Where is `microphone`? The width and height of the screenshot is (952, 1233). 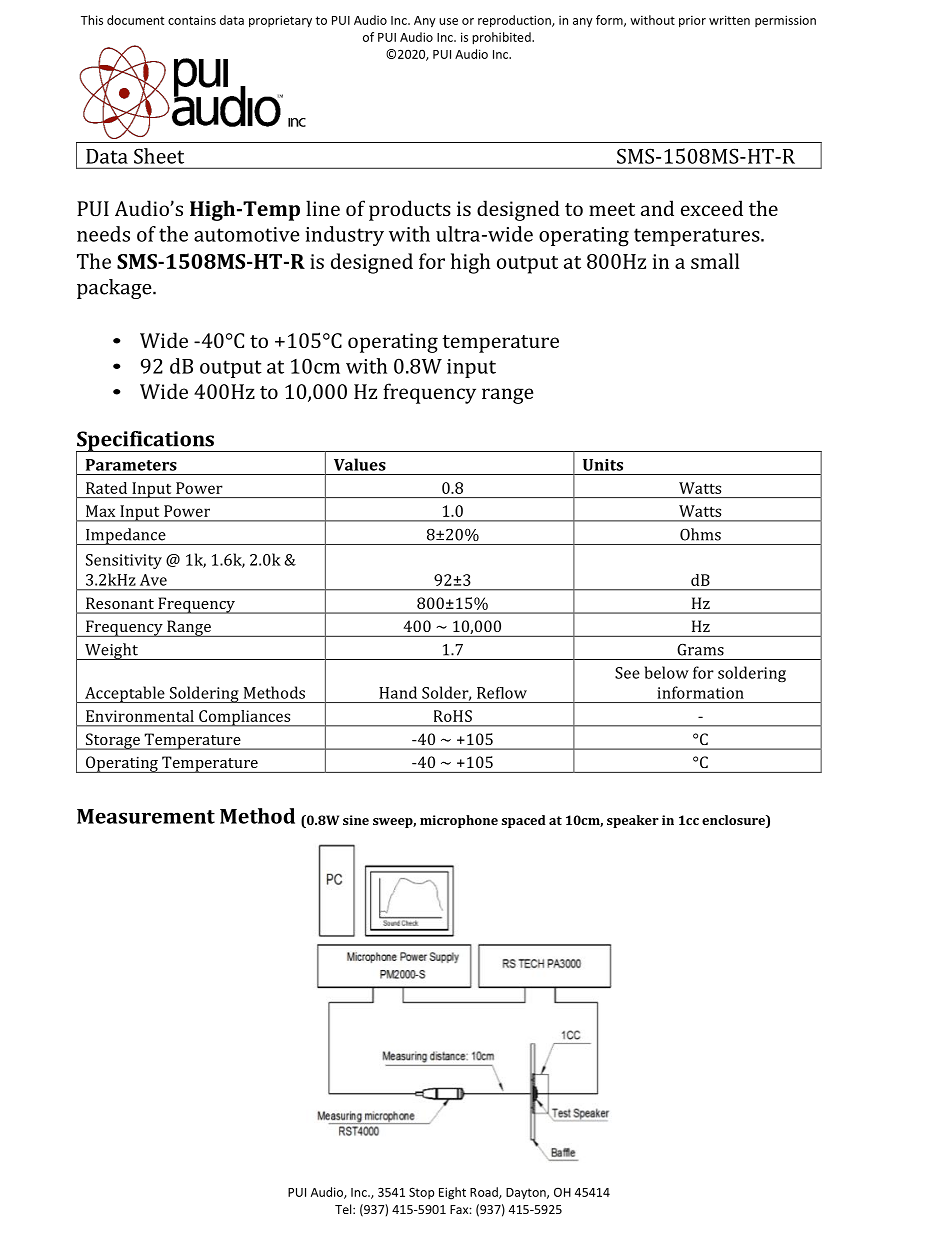
microphone is located at coordinates (459, 821).
